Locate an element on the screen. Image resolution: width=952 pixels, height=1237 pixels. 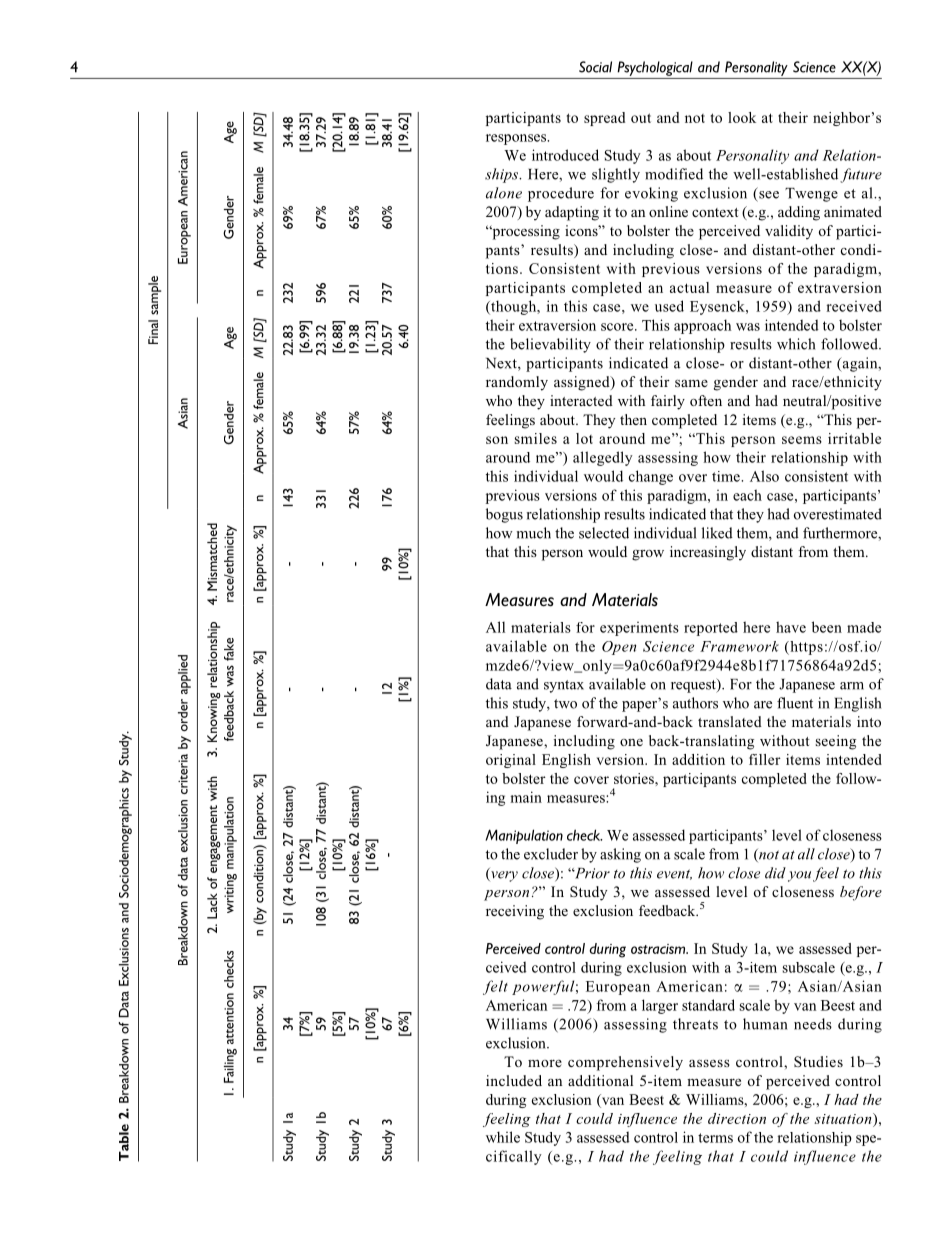
included is located at coordinates (514, 1080).
